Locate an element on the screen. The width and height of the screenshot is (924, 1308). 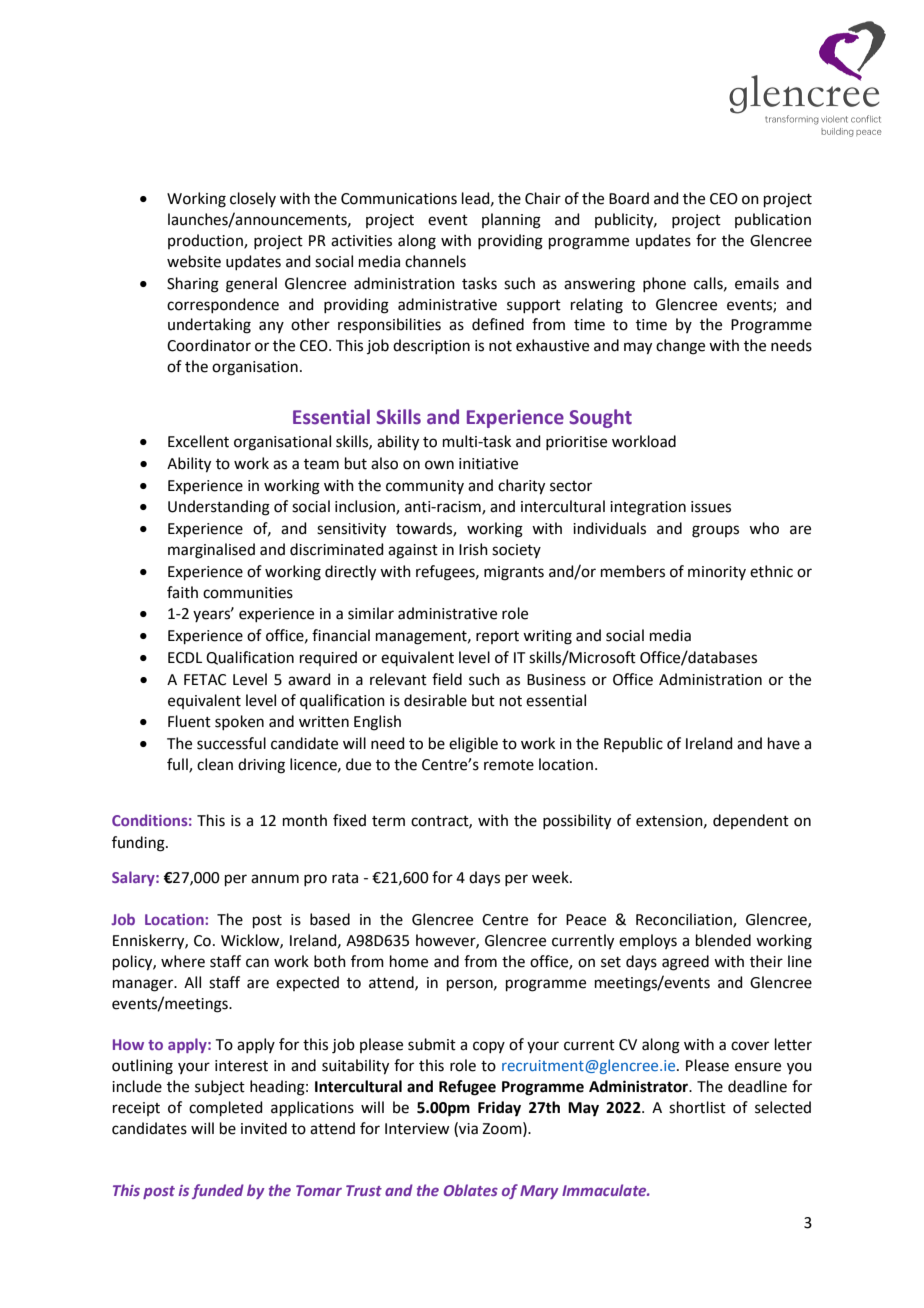
field is located at coordinates (447, 679).
